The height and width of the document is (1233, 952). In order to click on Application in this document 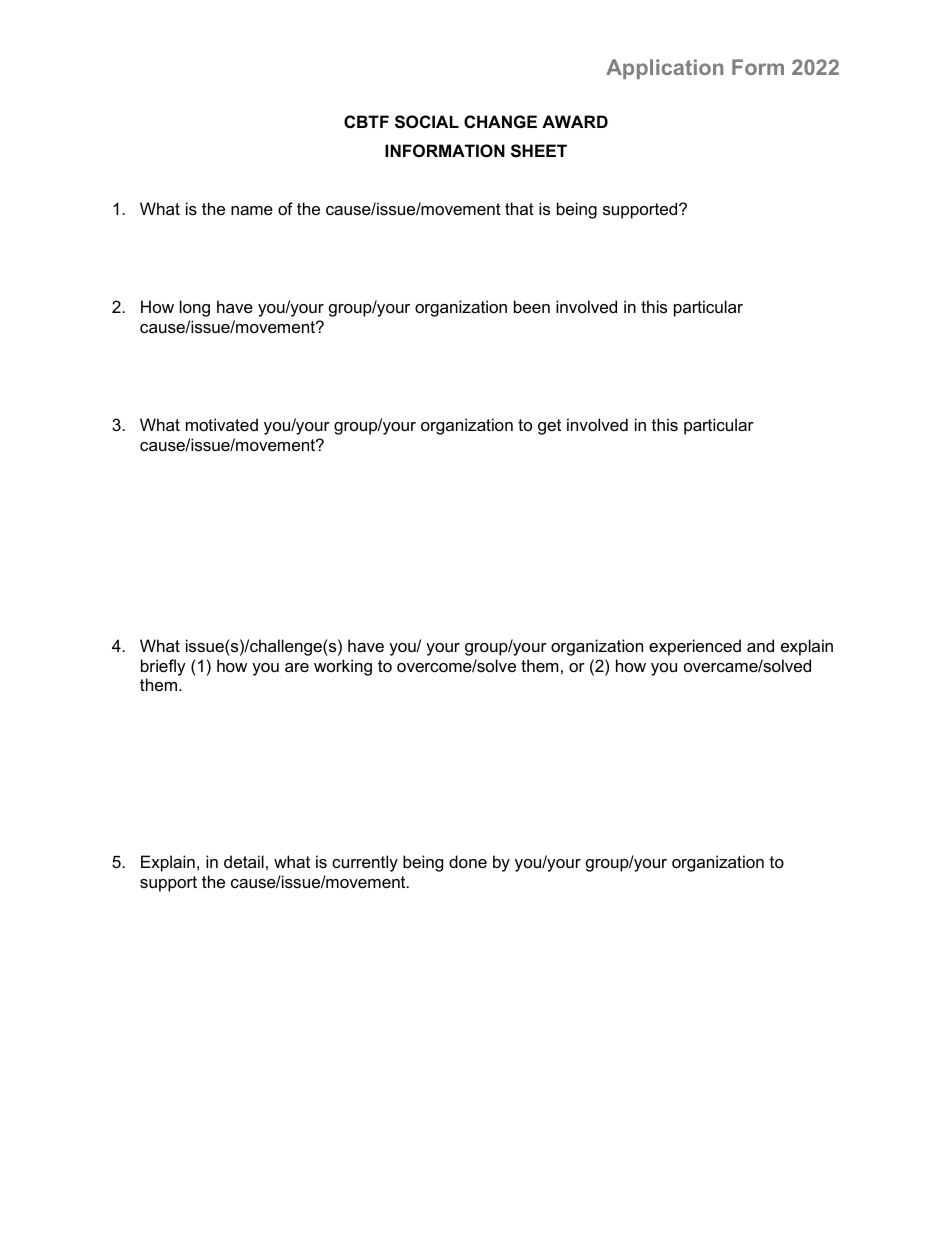, I will do `click(664, 69)`.
